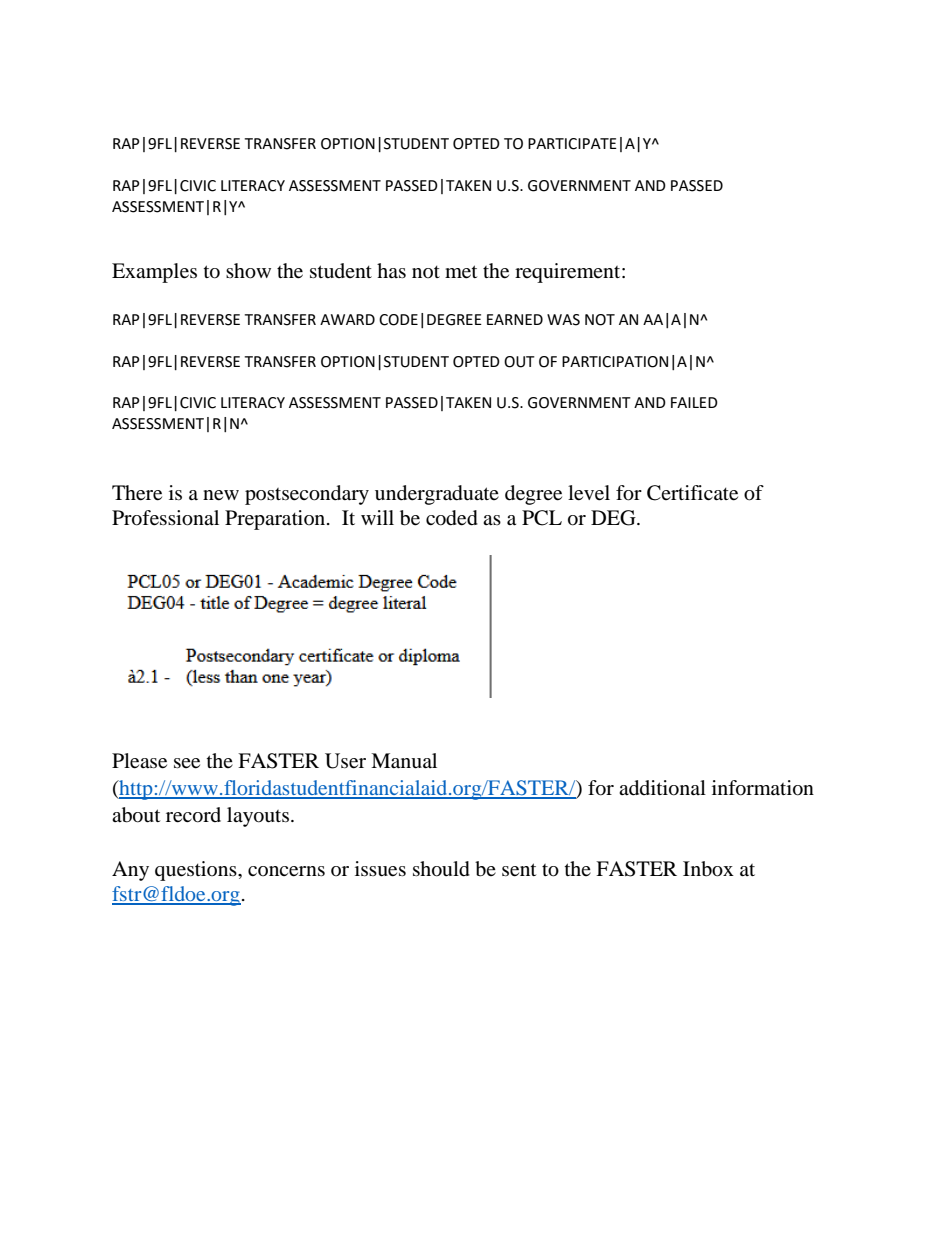  I want to click on questions, so click(197, 871).
